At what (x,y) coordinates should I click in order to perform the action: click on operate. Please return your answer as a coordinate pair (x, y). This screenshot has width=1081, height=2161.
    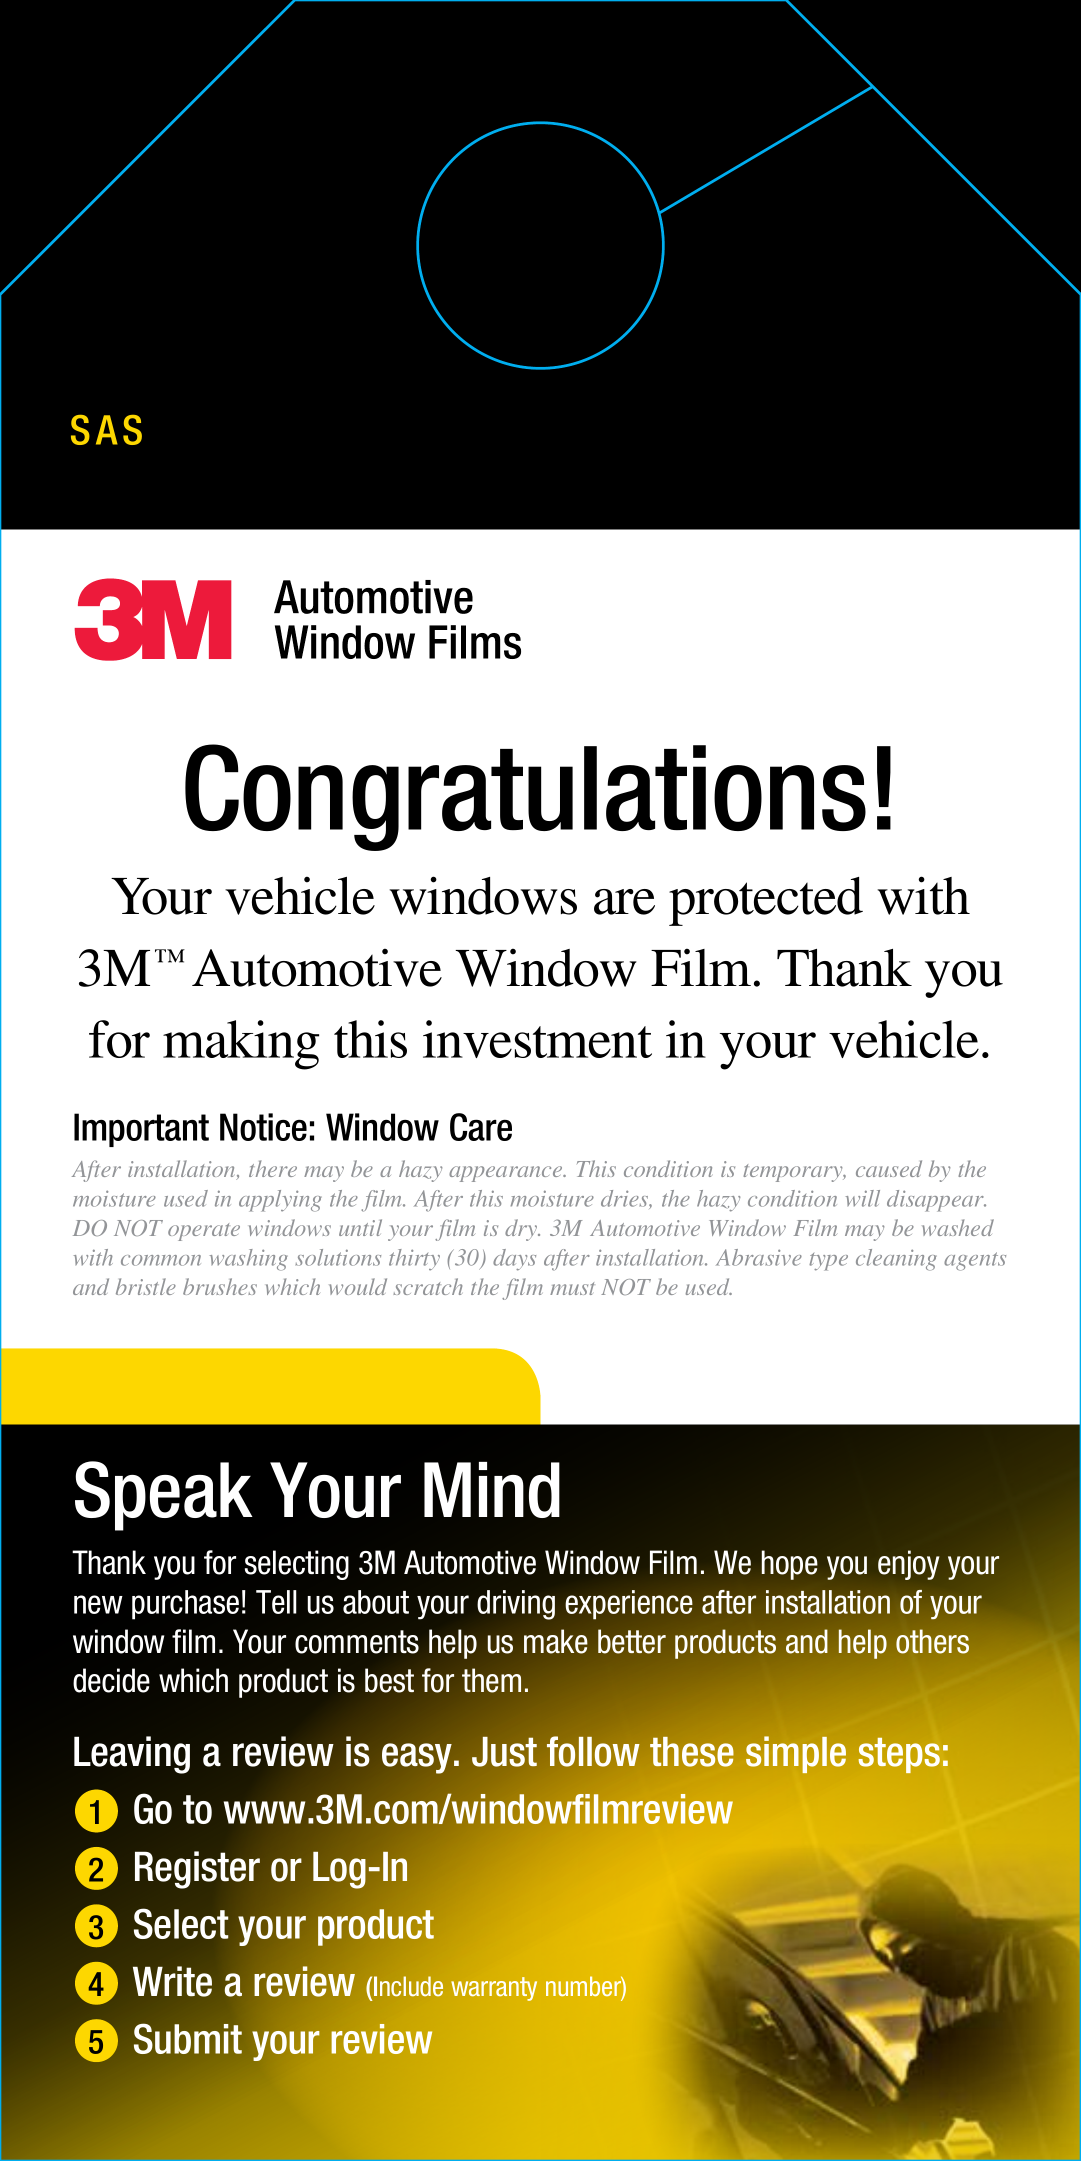
    Looking at the image, I should click on (204, 1232).
